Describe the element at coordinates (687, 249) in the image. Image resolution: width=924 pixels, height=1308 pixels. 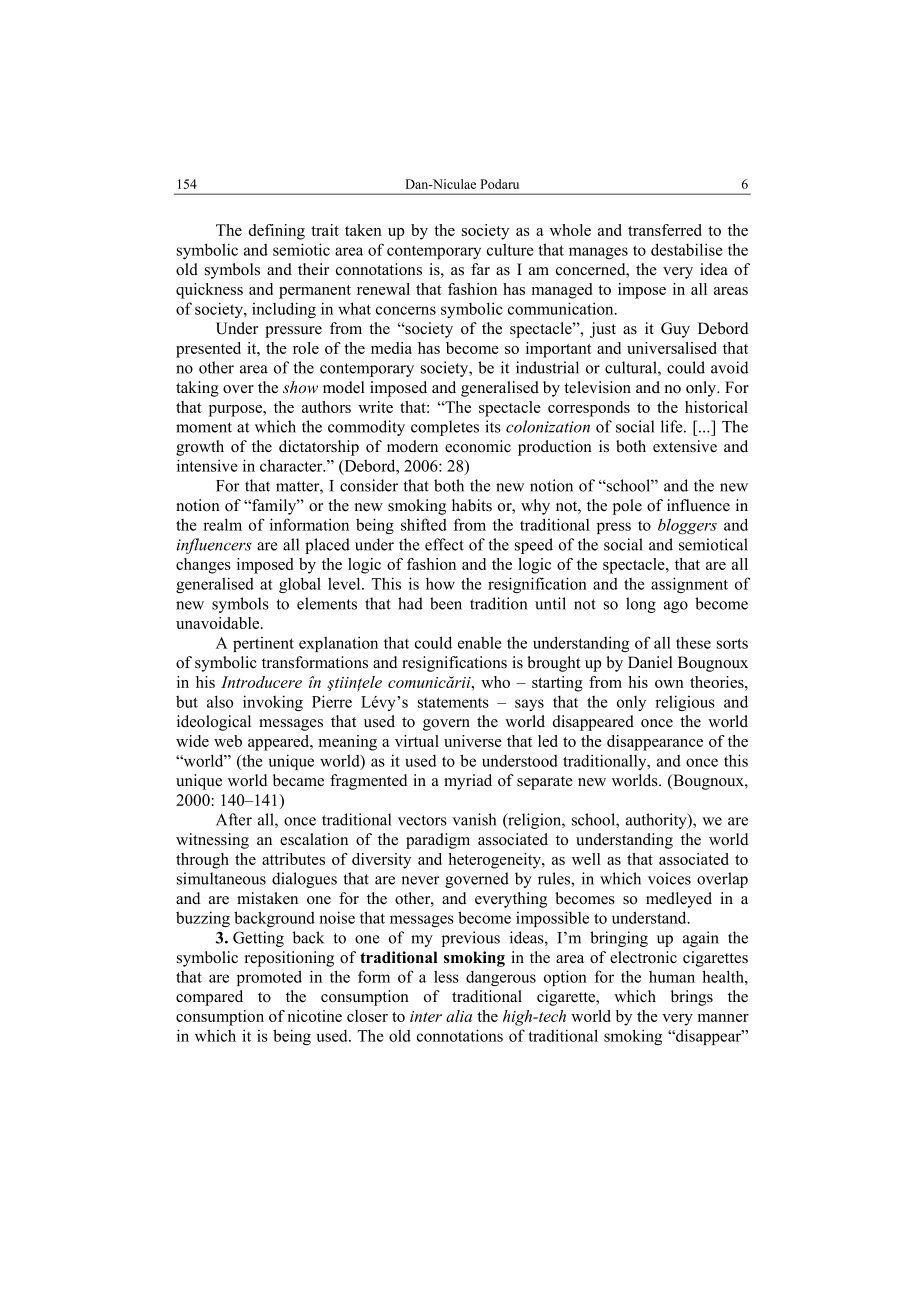
I see `destabilise` at that location.
